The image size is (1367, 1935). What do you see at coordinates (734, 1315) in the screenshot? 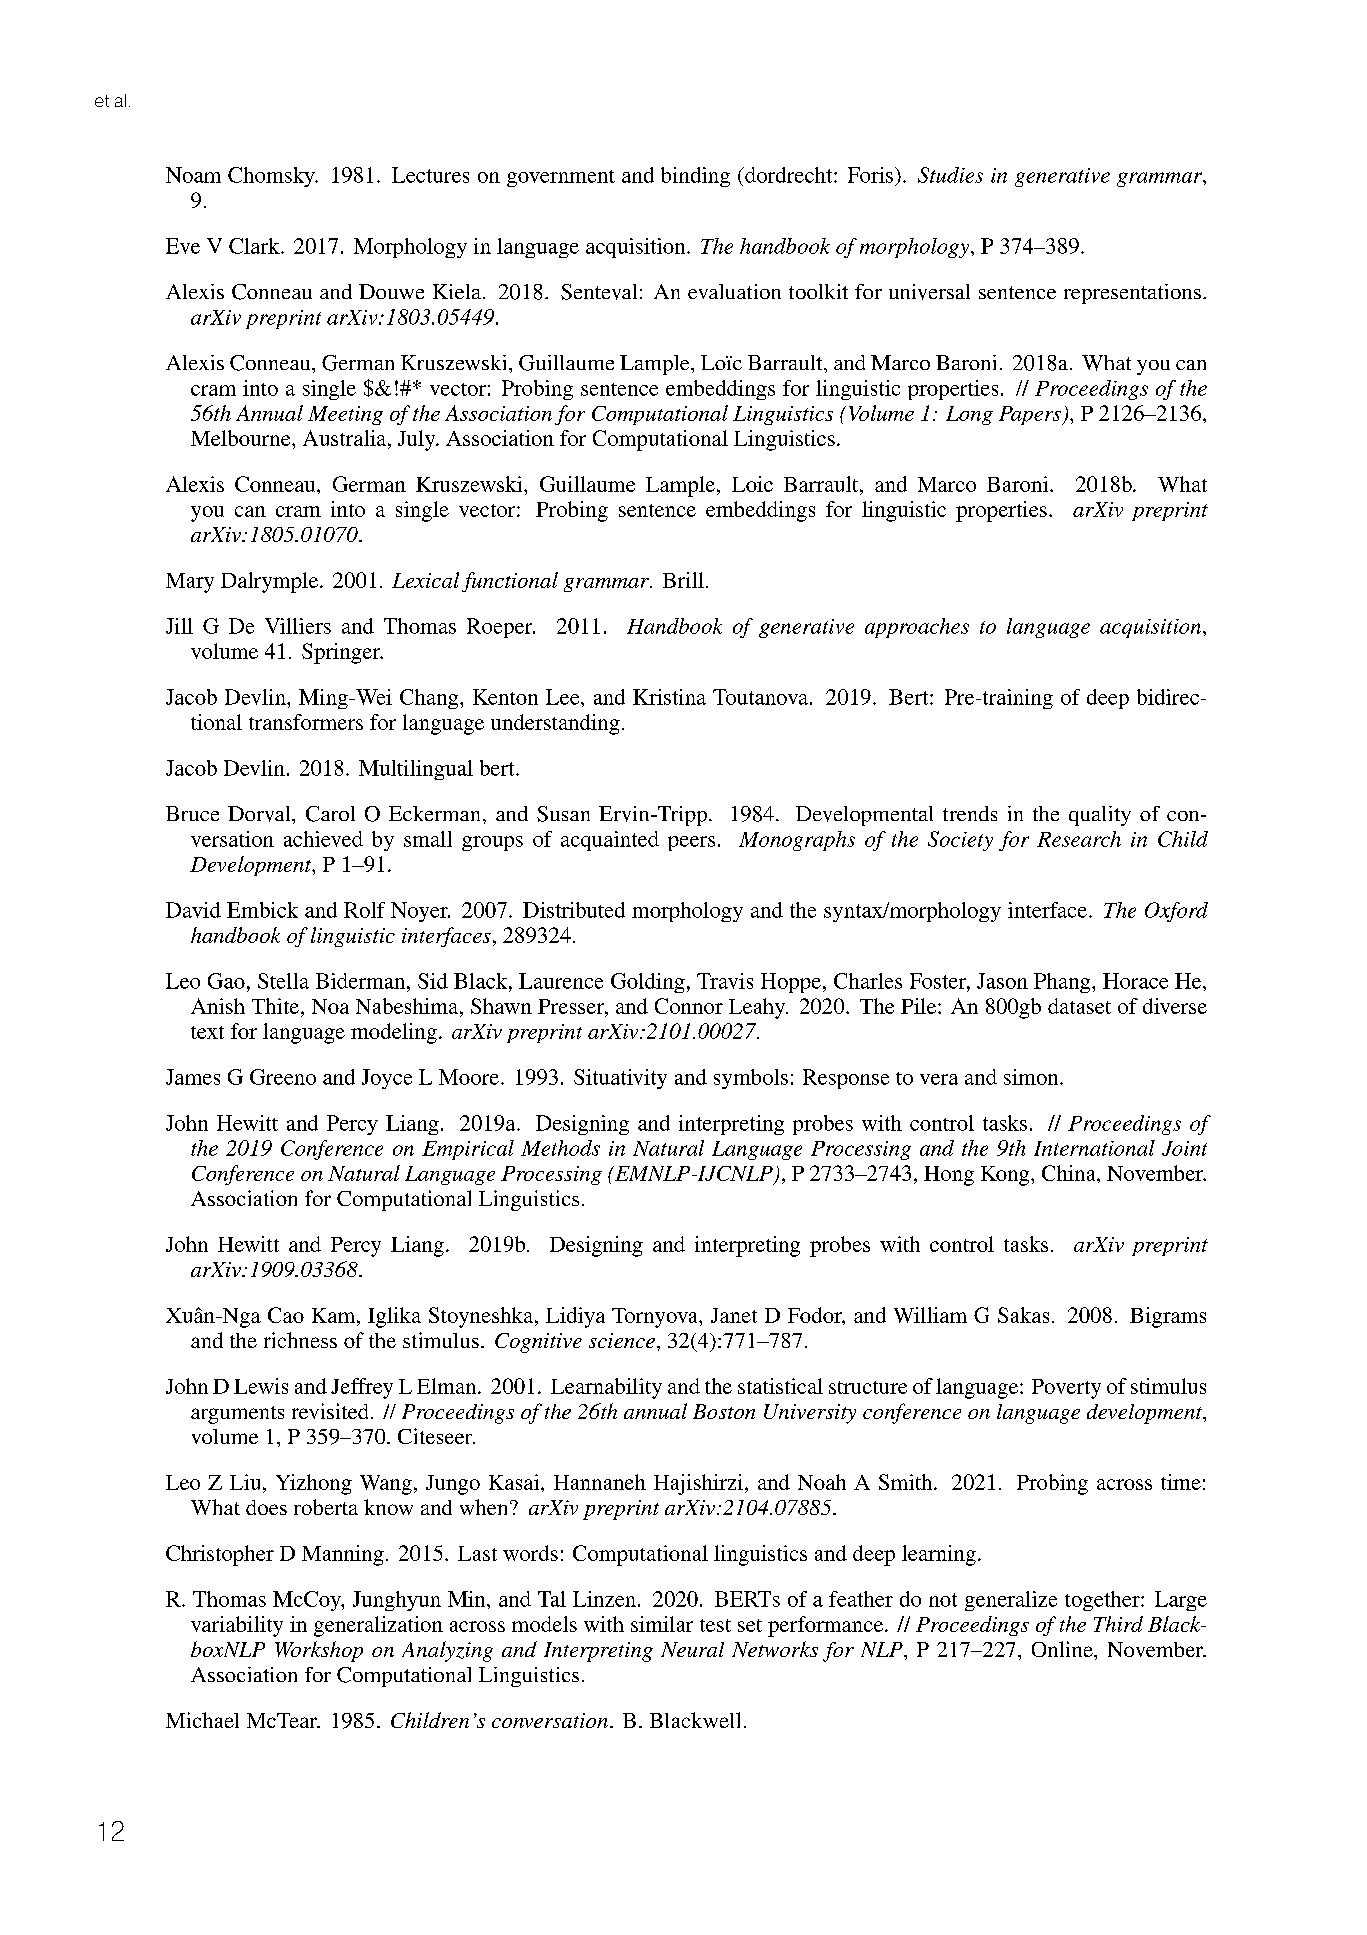
I see `Janet` at bounding box center [734, 1315].
